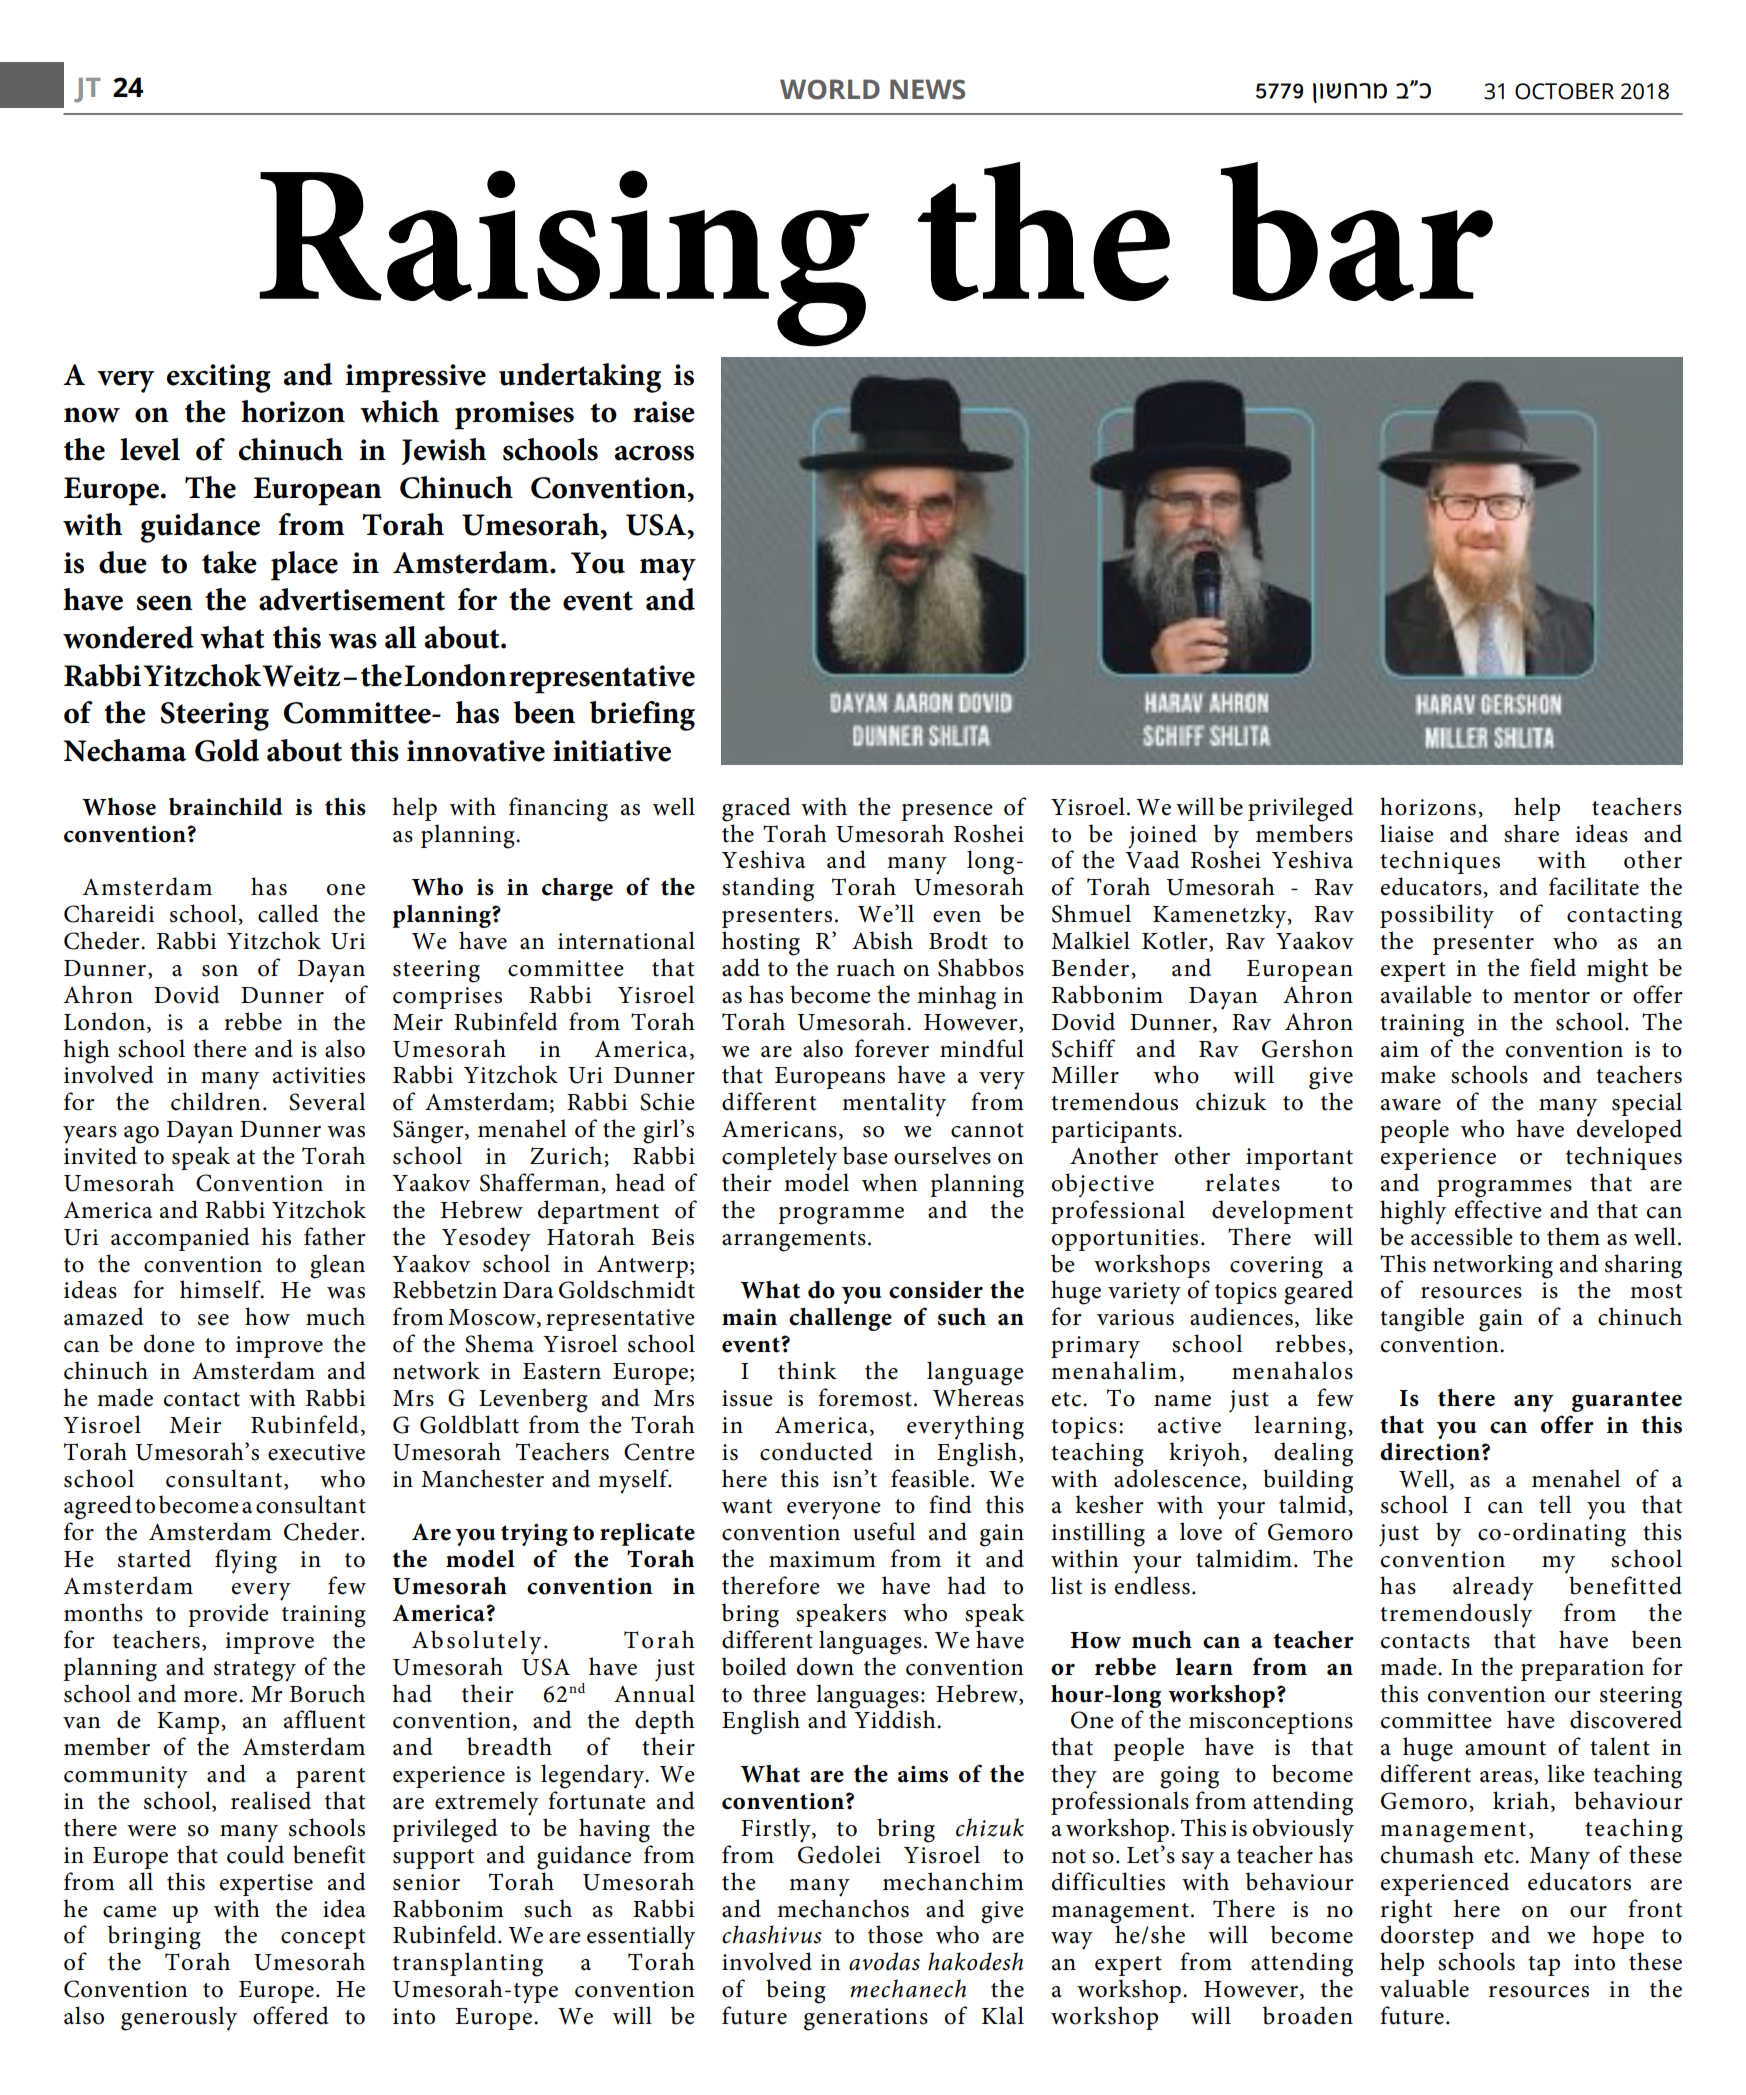 This screenshot has width=1746, height=2095. I want to click on make, so click(1408, 1074).
